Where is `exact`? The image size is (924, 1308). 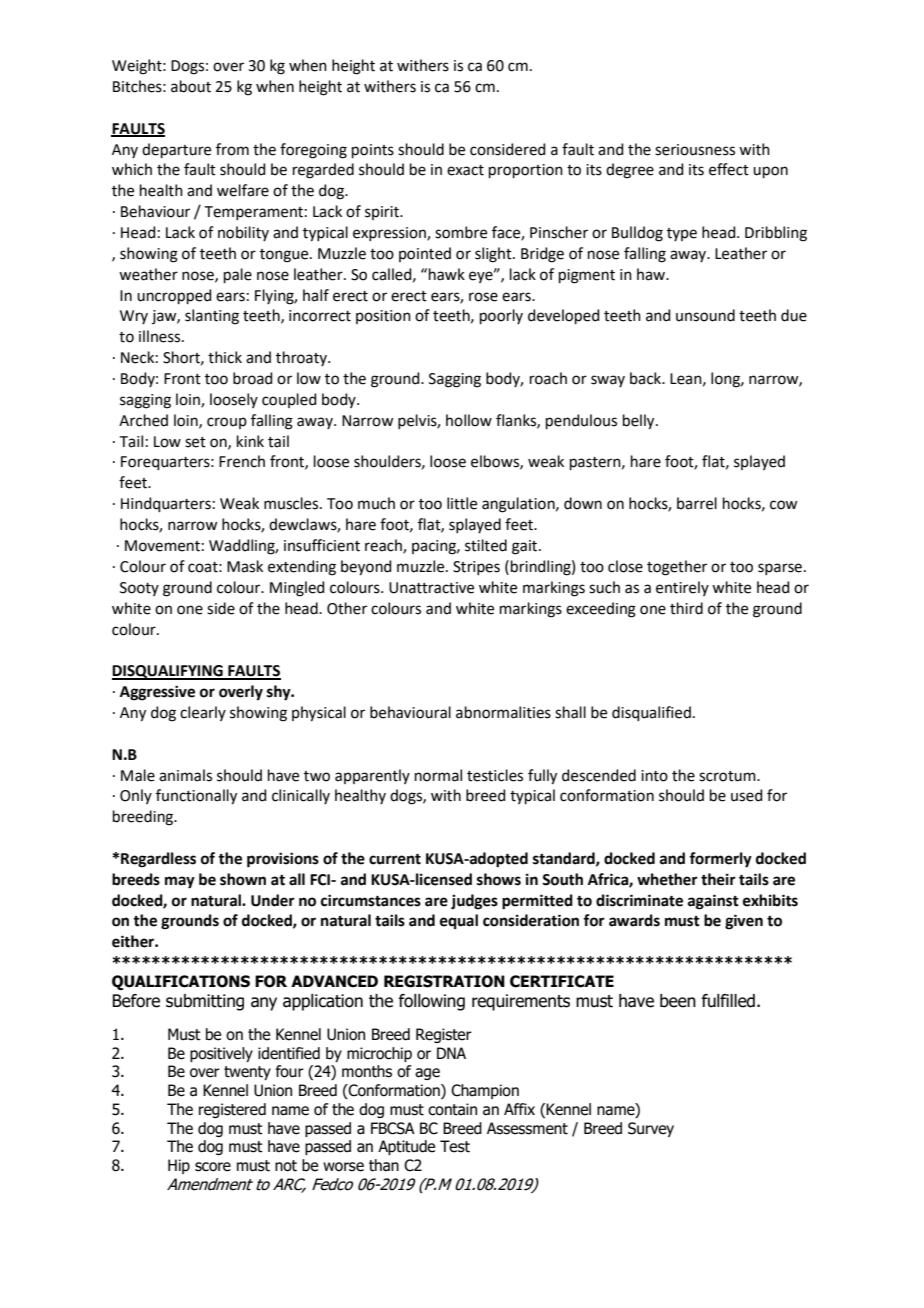 exact is located at coordinates (465, 170).
